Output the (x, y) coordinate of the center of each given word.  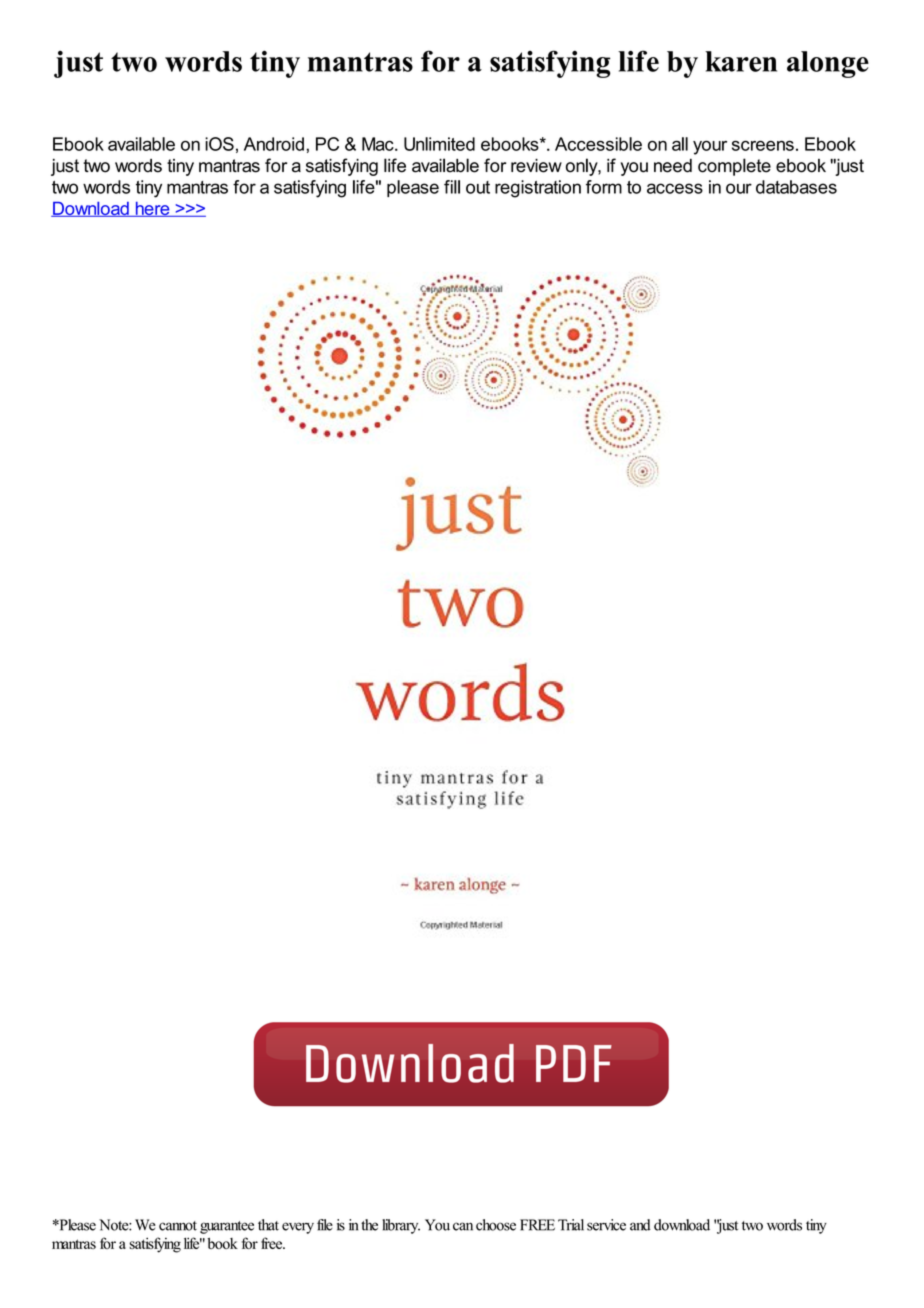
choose (496, 1225)
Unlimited (439, 144)
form (604, 187)
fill (452, 187)
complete (734, 167)
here (152, 209)
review (536, 166)
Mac (379, 144)
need (673, 166)
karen (741, 61)
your (710, 147)
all (680, 144)
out (478, 187)
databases (796, 187)
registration (538, 189)
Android (274, 144)
